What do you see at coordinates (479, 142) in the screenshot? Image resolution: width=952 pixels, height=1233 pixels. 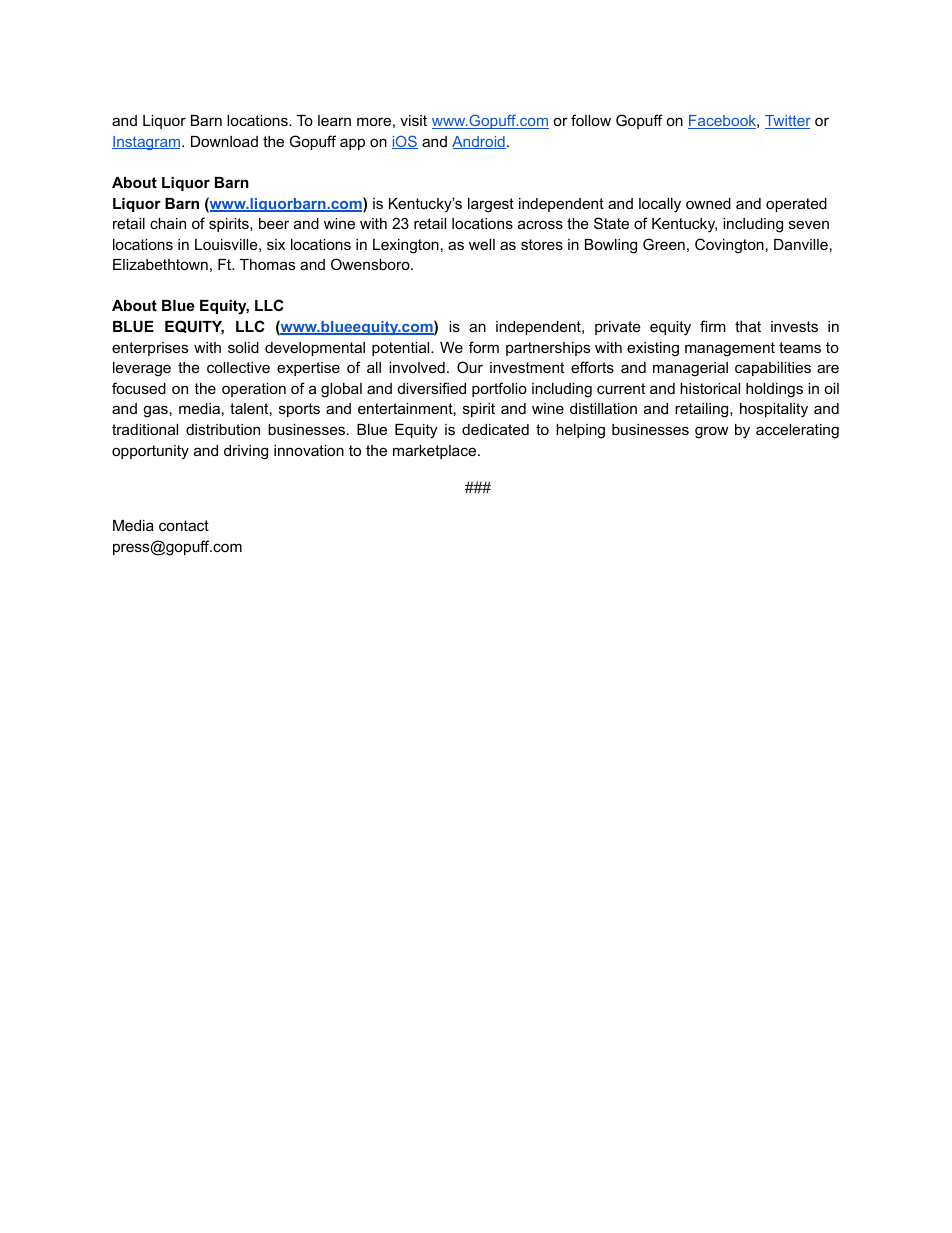 I see `Android` at bounding box center [479, 142].
